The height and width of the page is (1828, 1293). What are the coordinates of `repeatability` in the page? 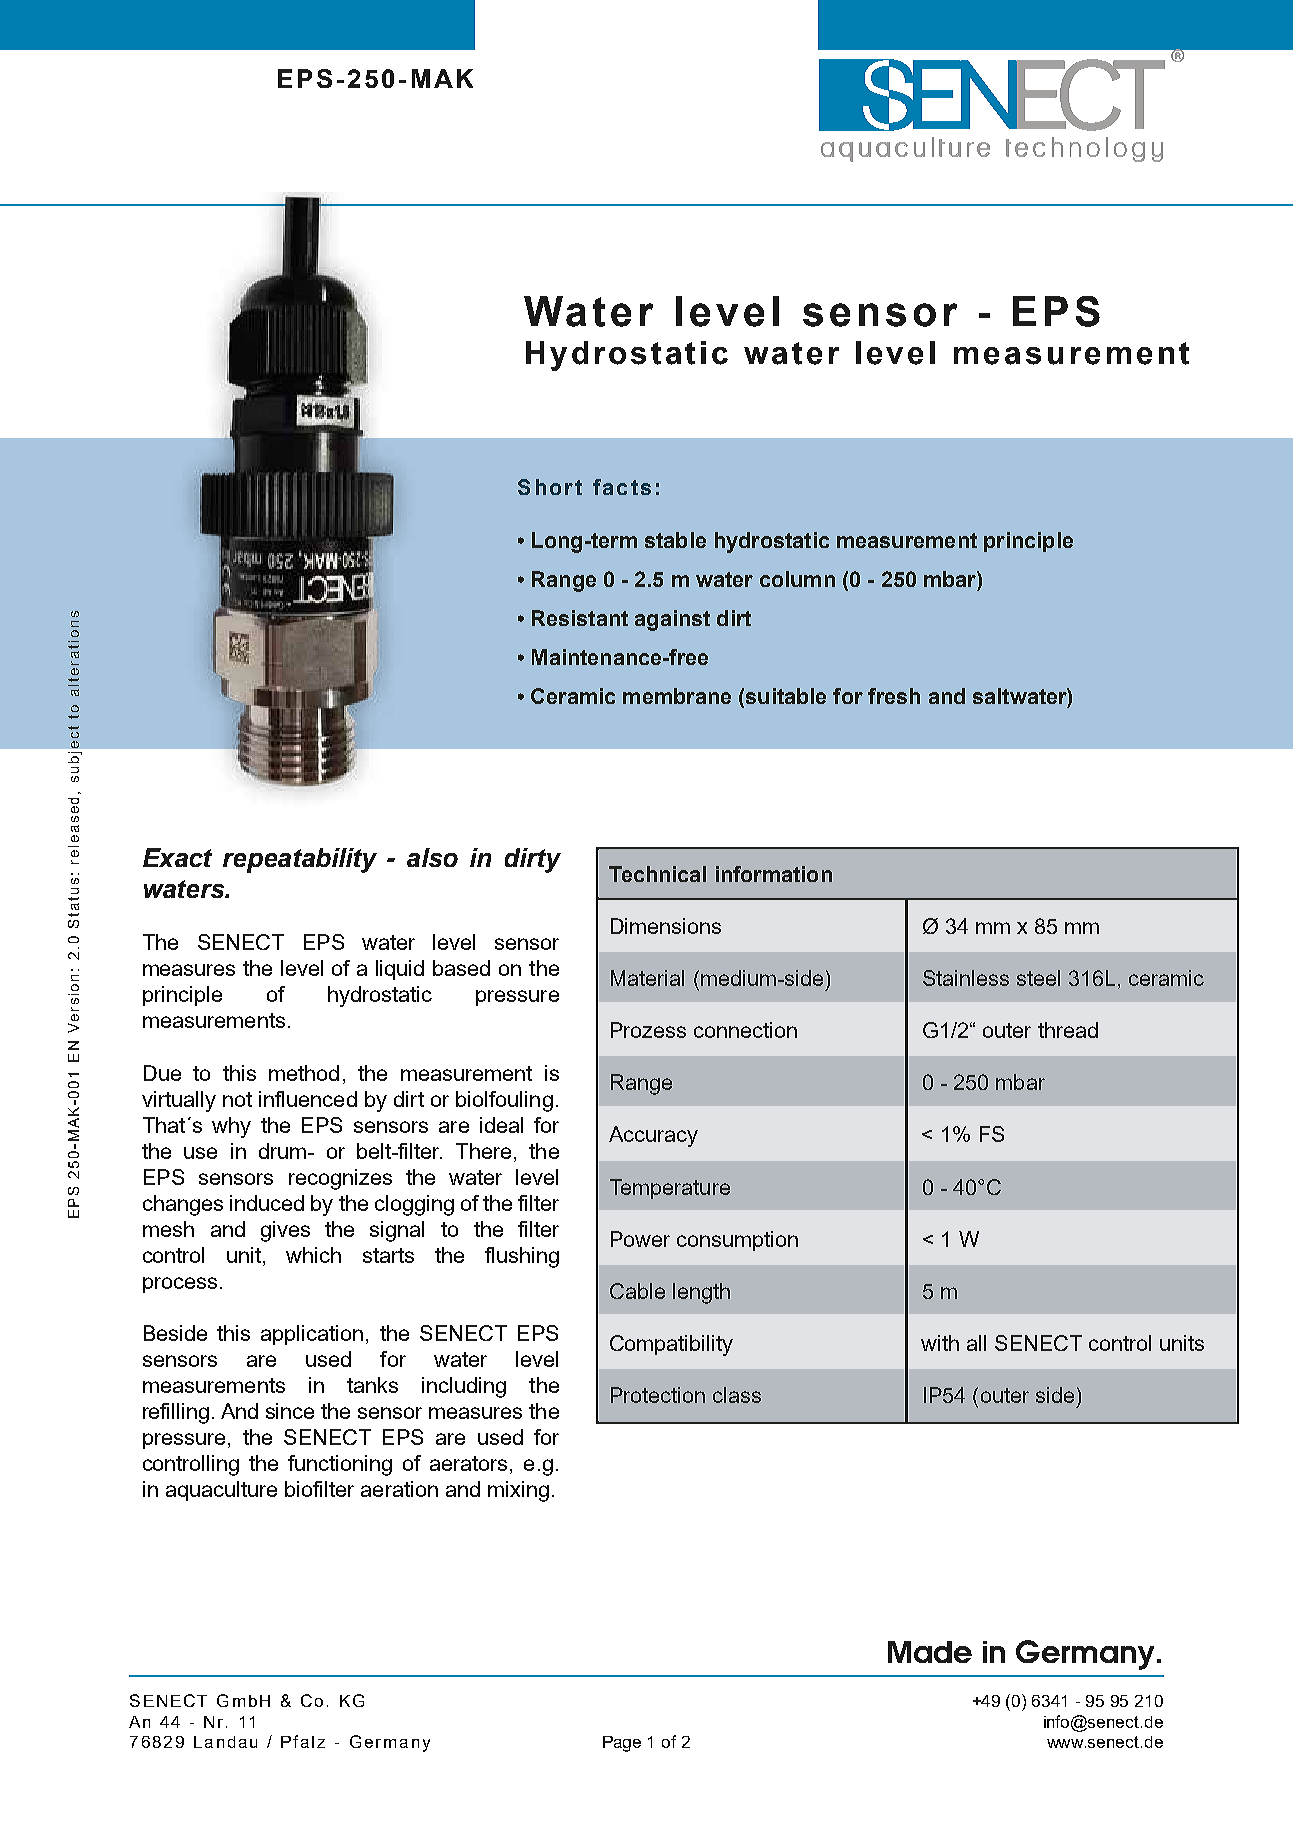 It's located at (300, 860).
